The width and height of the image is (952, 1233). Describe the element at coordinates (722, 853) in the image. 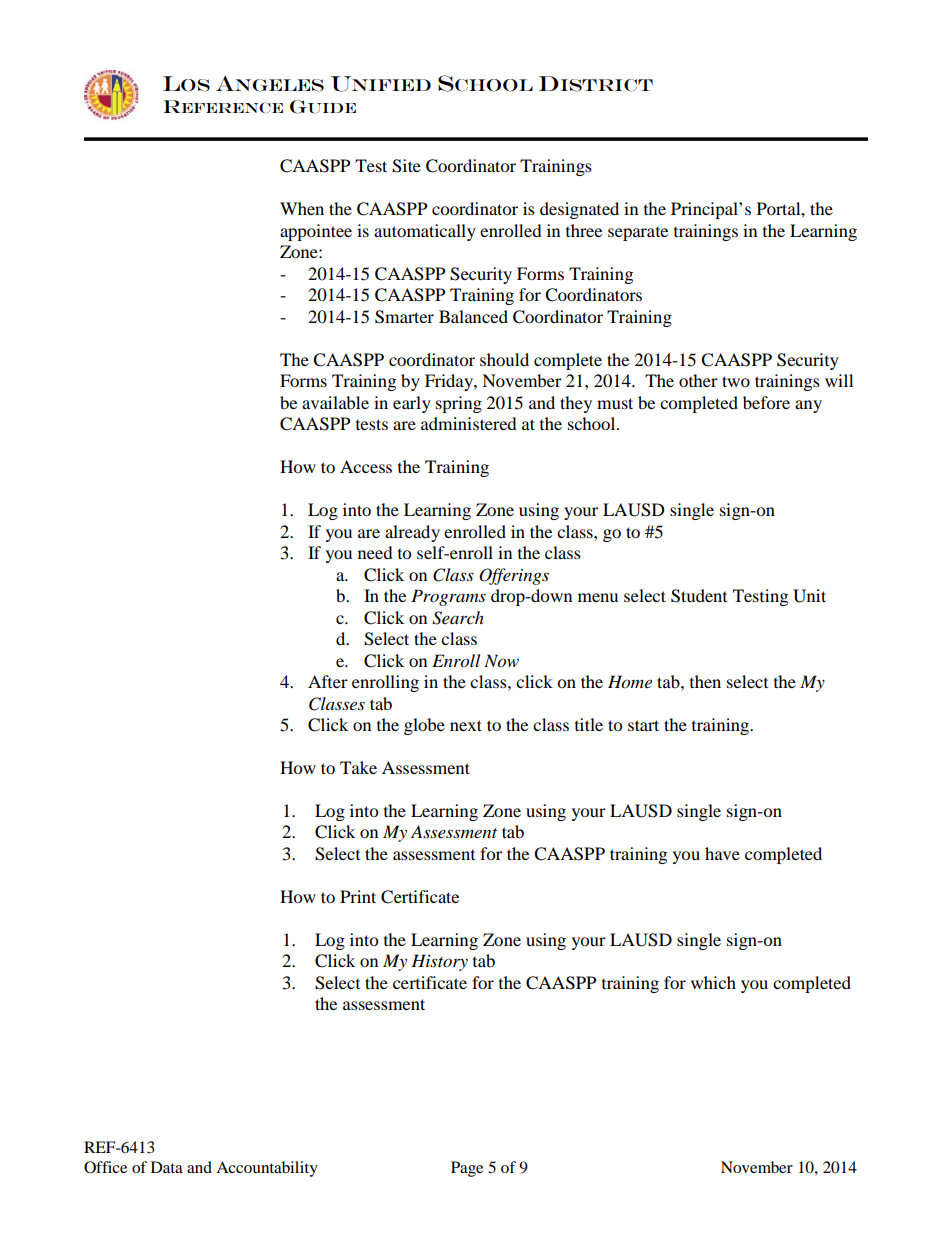

I see `have` at that location.
